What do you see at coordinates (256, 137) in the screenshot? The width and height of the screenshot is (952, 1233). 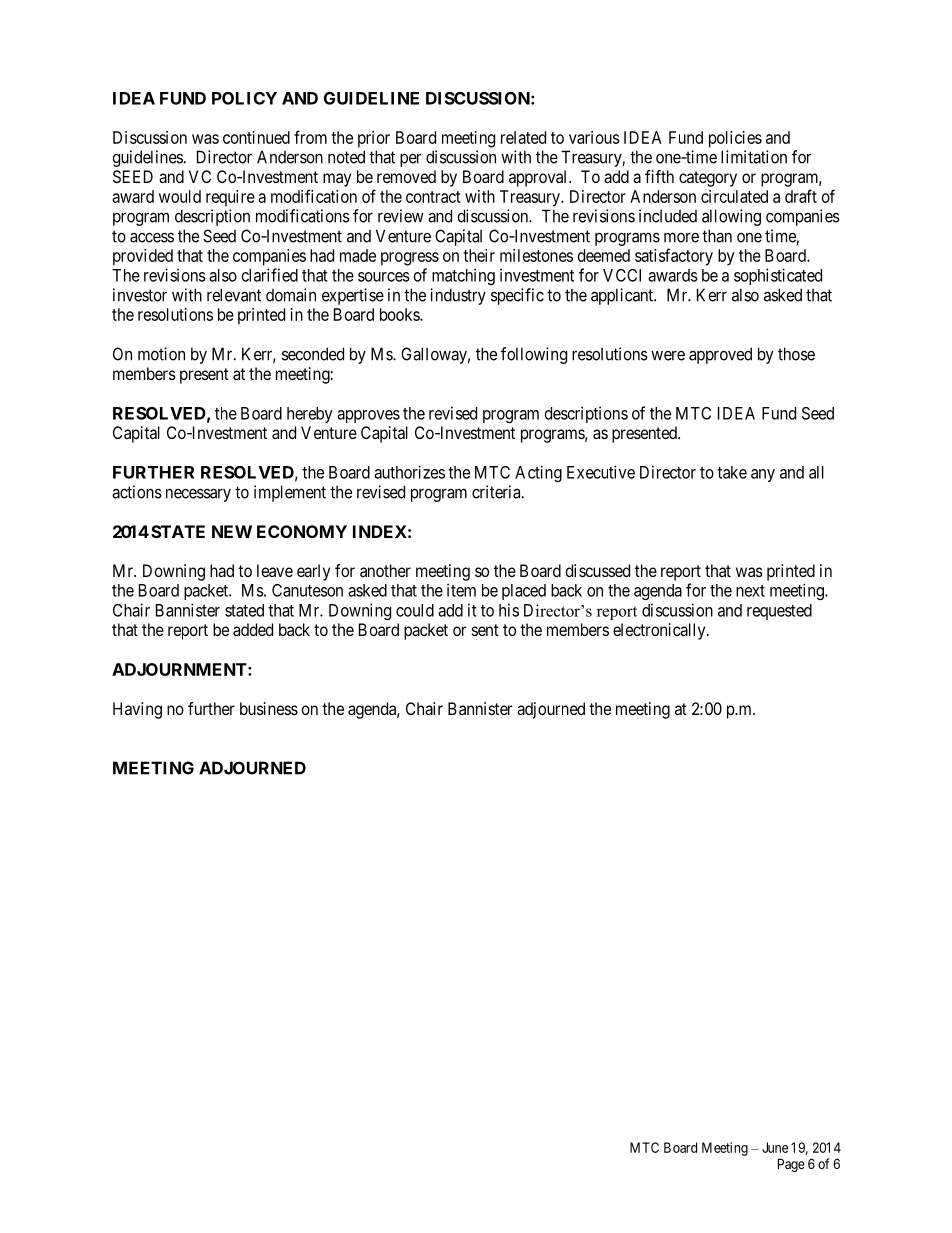 I see `continued` at bounding box center [256, 137].
